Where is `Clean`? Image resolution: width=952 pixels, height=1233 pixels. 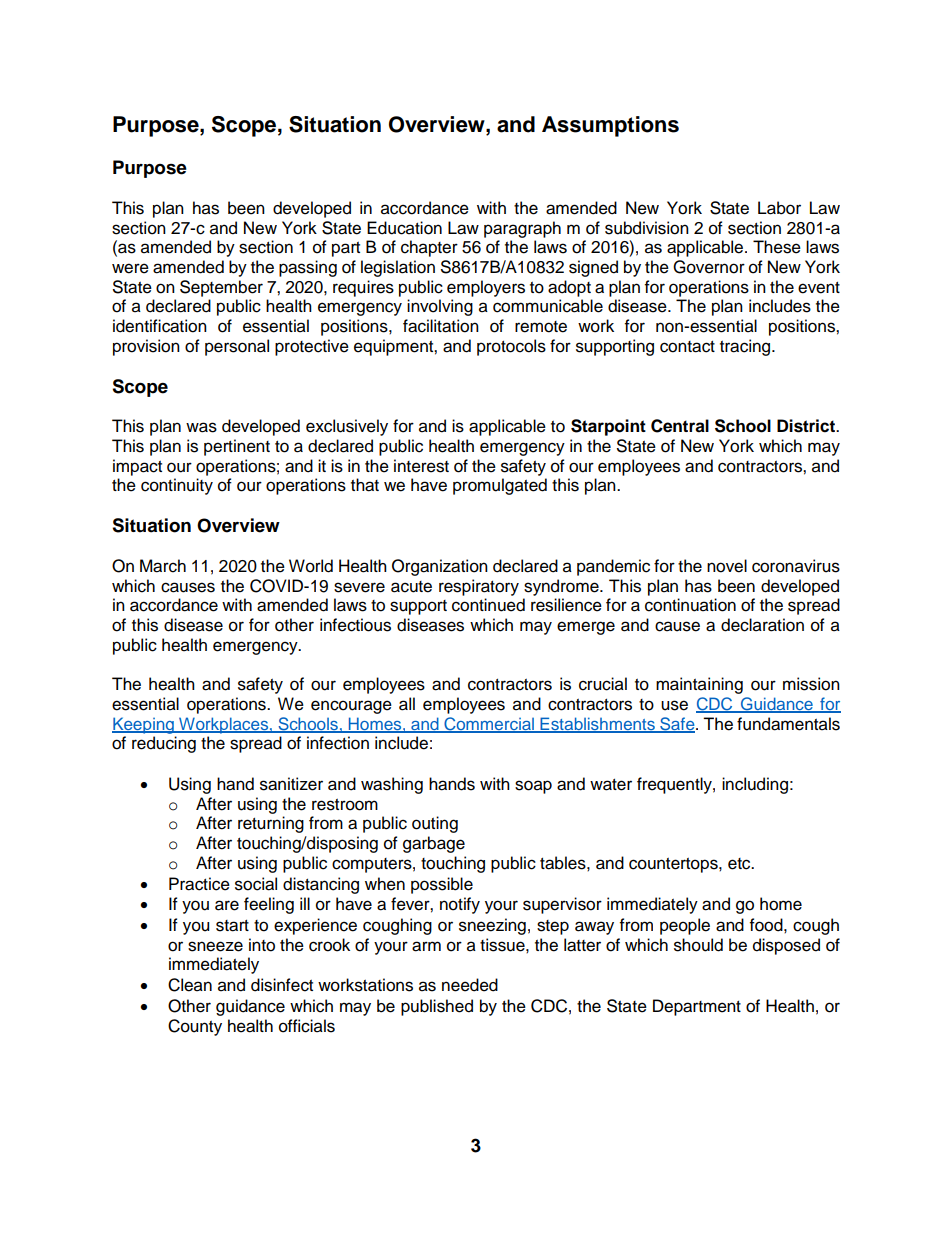 Clean is located at coordinates (190, 985).
